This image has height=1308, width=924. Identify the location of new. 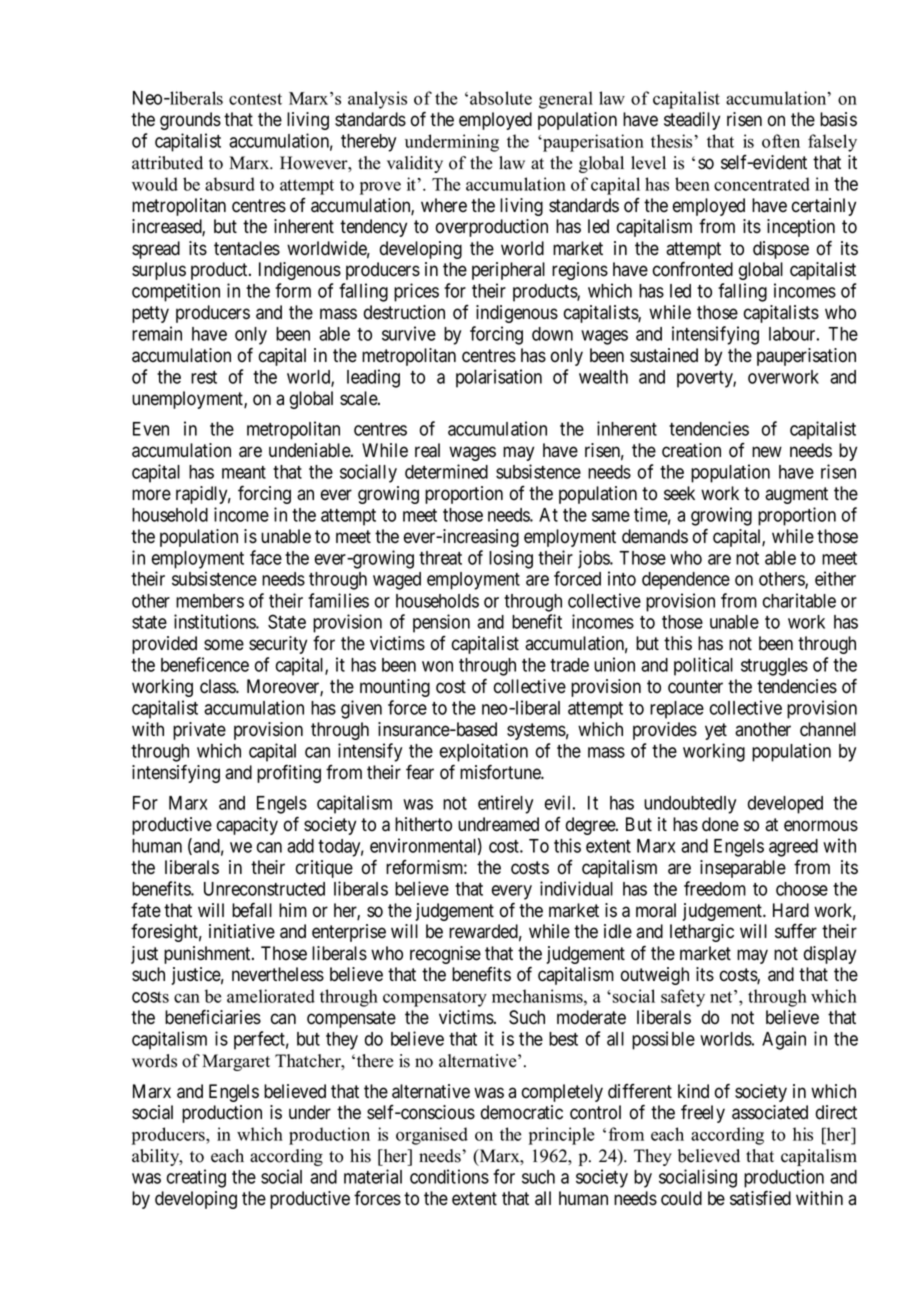
(767, 452).
